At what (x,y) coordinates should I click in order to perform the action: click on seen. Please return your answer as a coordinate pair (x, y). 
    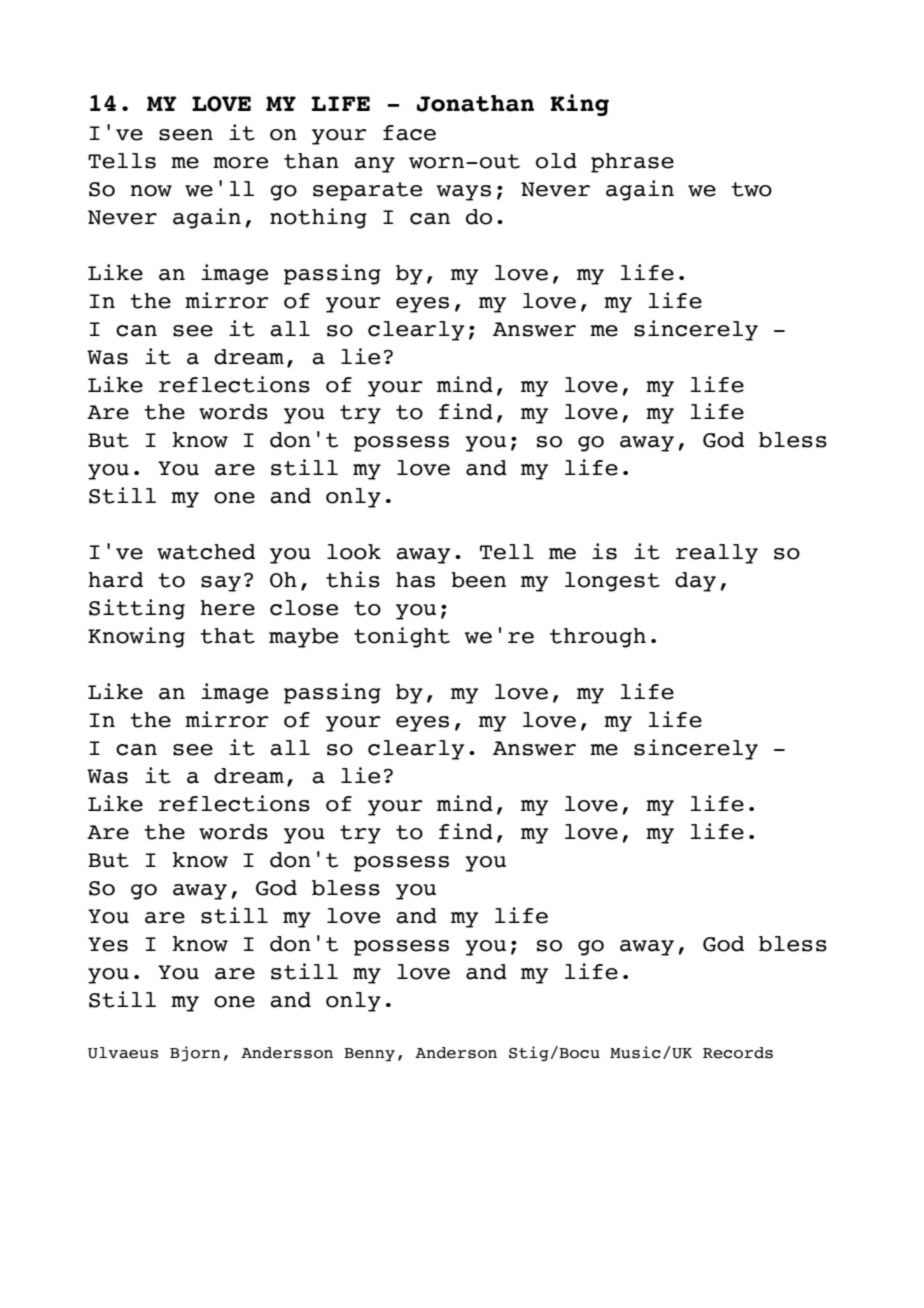
    Looking at the image, I should click on (186, 135).
